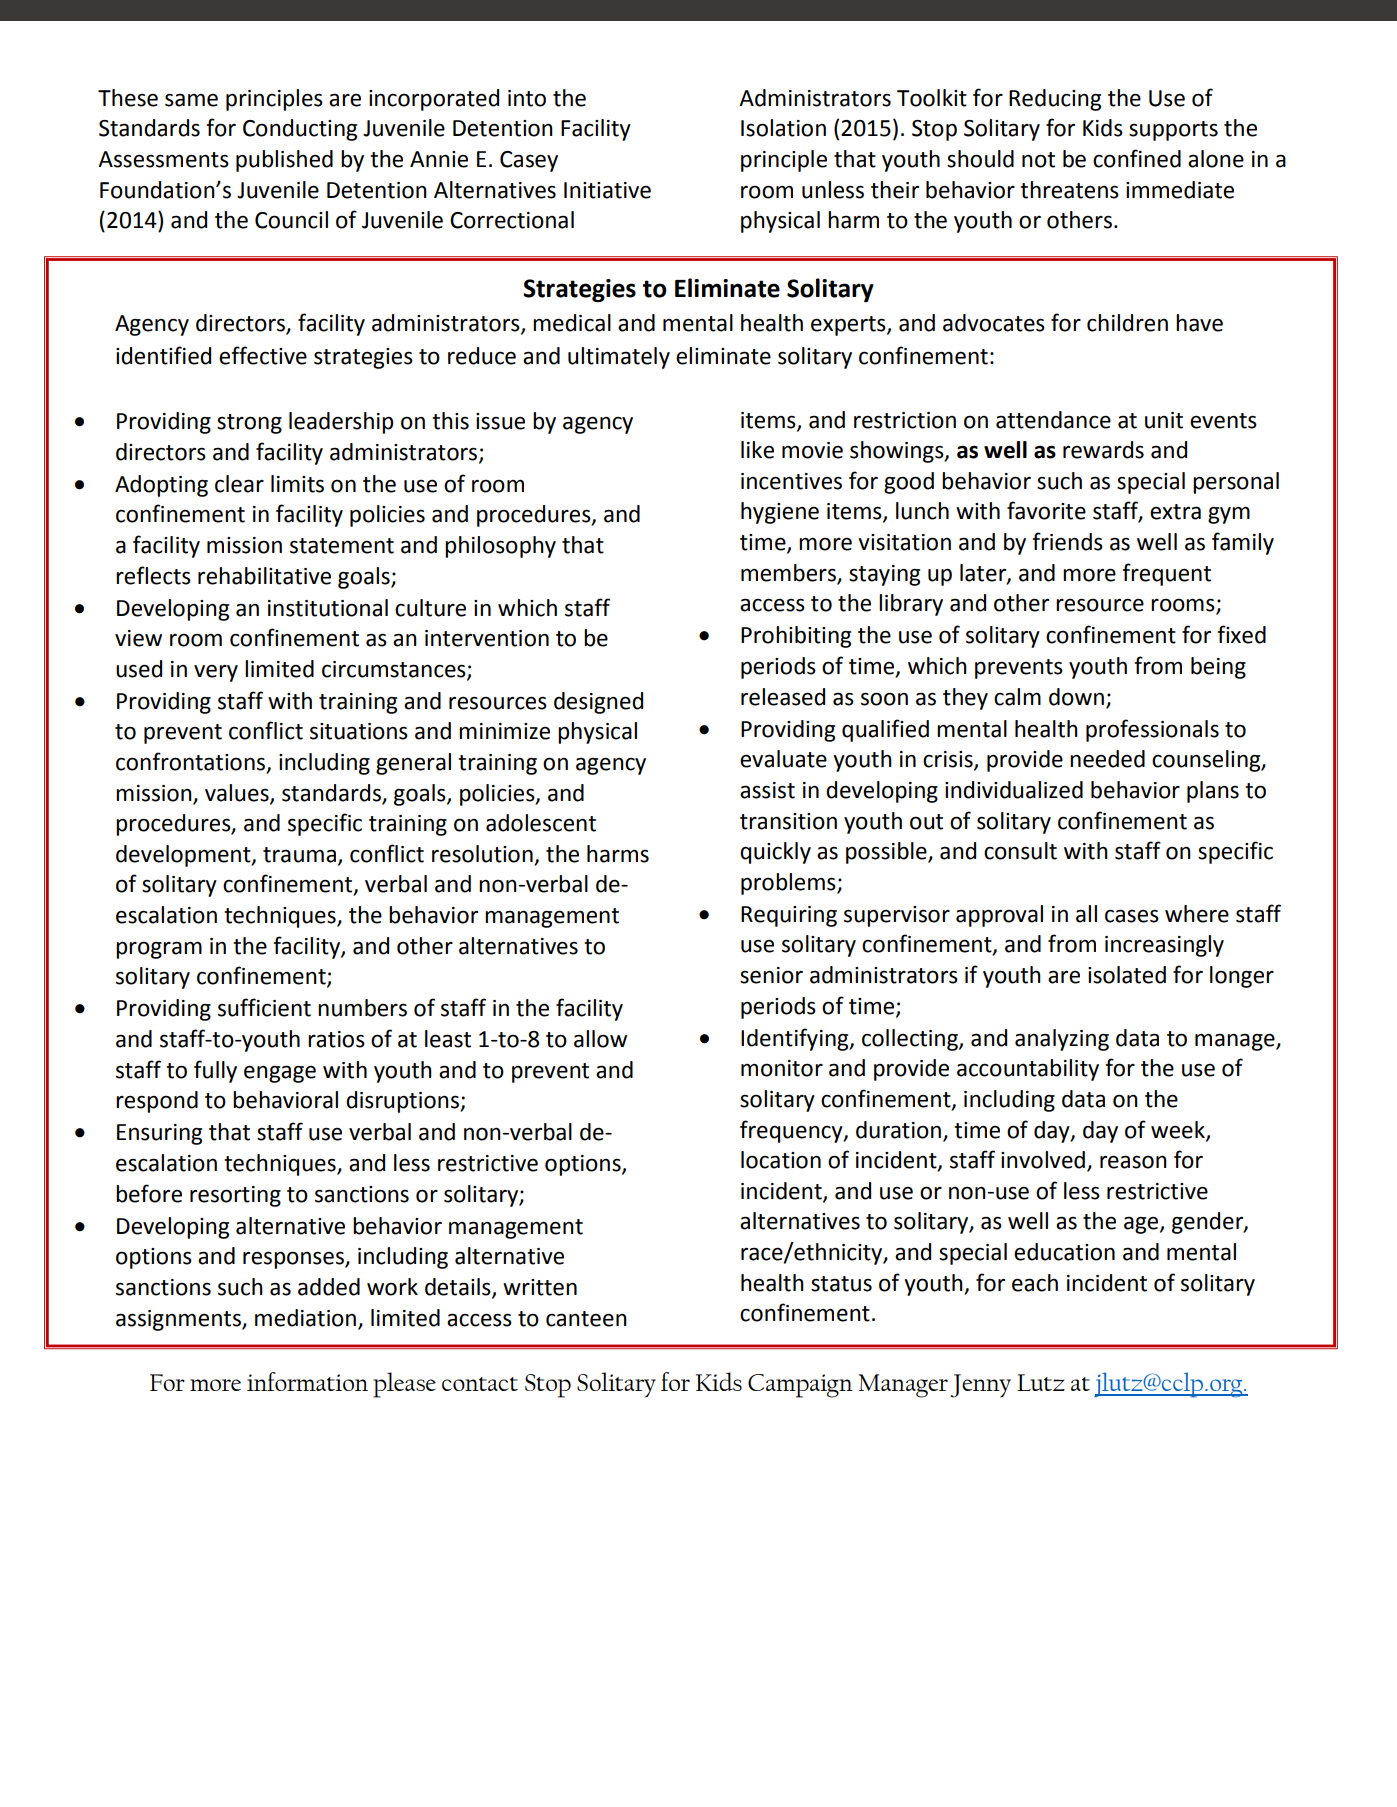  Describe the element at coordinates (1179, 1130) in the screenshot. I see `week` at that location.
